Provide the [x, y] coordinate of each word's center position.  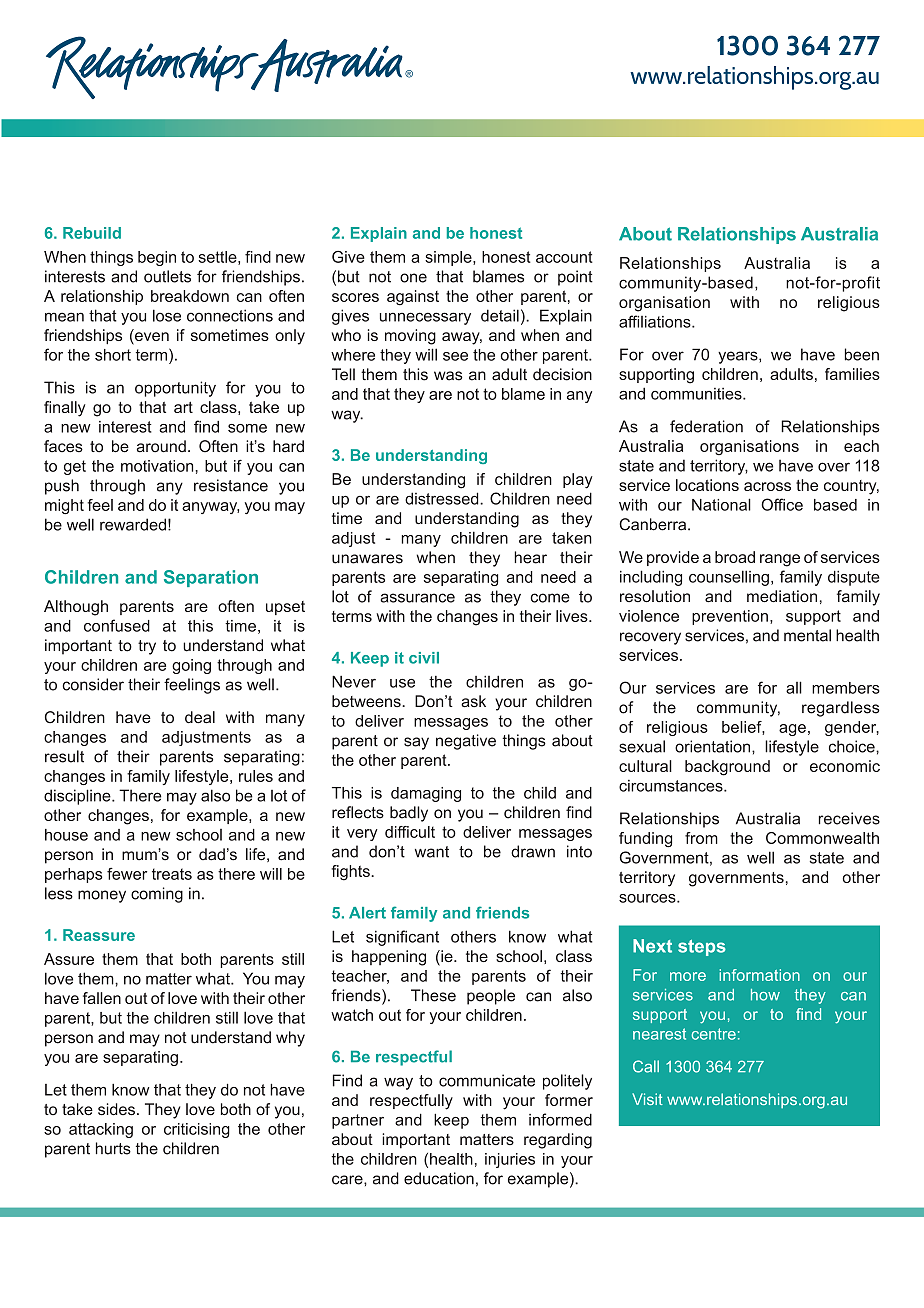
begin [157, 258]
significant [402, 938]
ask [473, 701]
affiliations [656, 321]
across [767, 486]
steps [702, 948]
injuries [510, 1160]
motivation [158, 466]
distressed [443, 498]
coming [157, 895]
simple [449, 258]
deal [200, 717]
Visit [647, 1099]
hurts [113, 1148]
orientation [714, 746]
